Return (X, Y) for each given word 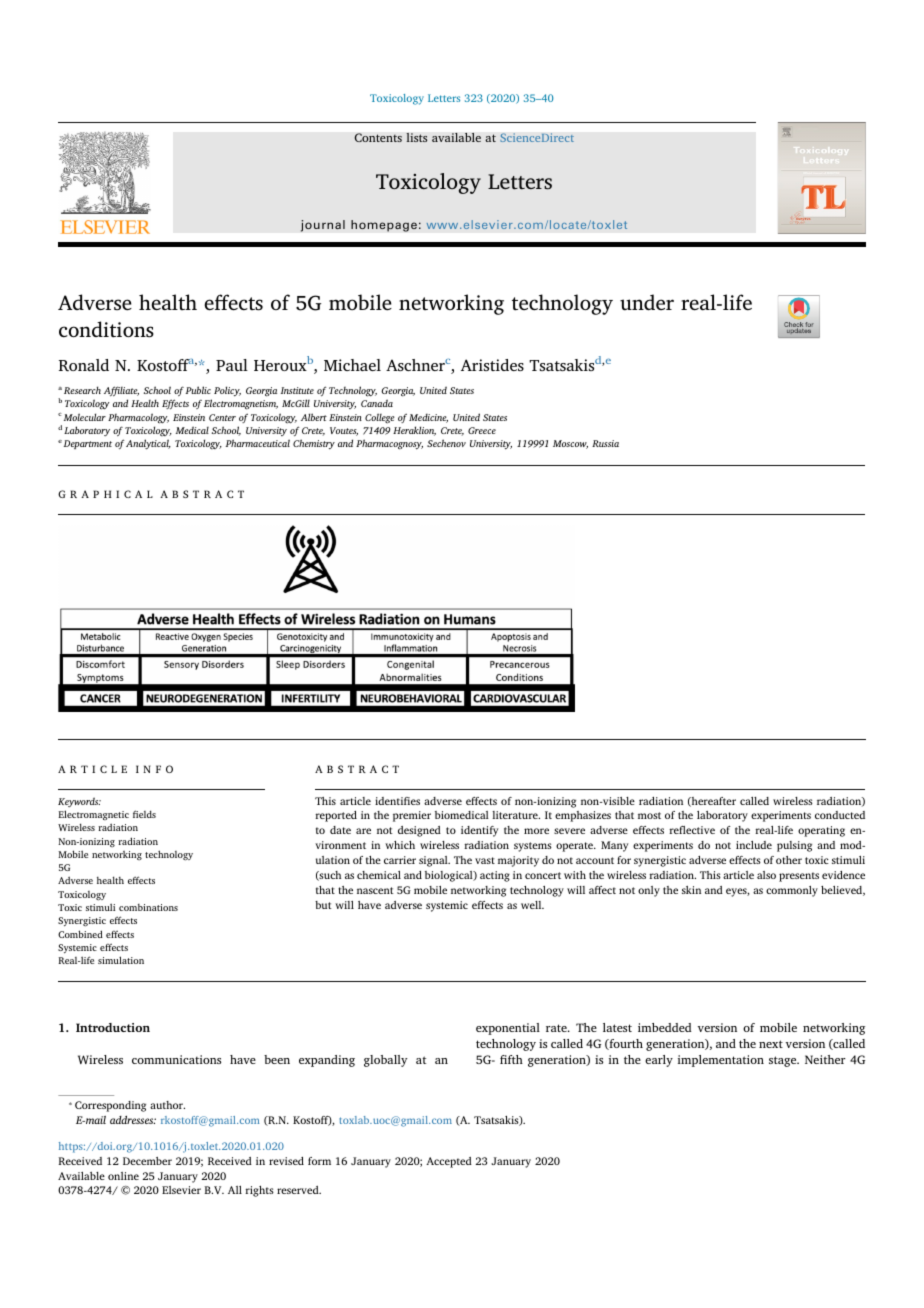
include (754, 845)
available (456, 137)
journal (323, 226)
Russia (605, 443)
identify (479, 831)
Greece (482, 430)
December (147, 1161)
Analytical (148, 444)
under (647, 302)
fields (144, 814)
